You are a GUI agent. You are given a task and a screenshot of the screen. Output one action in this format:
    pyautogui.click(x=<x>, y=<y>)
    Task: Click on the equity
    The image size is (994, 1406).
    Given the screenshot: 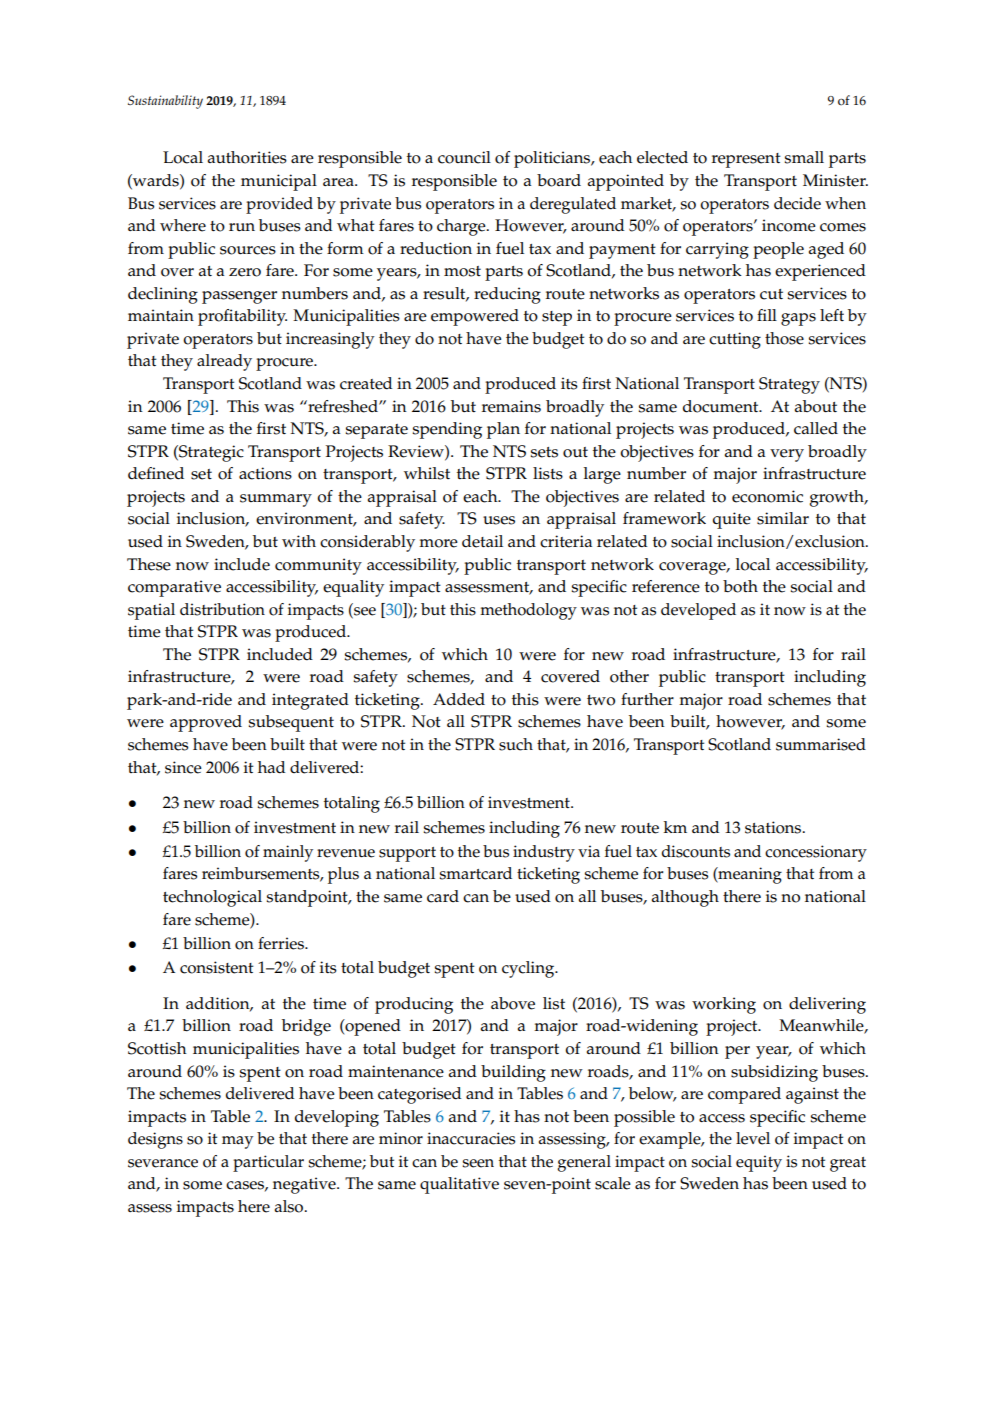 What is the action you would take?
    pyautogui.click(x=759, y=1163)
